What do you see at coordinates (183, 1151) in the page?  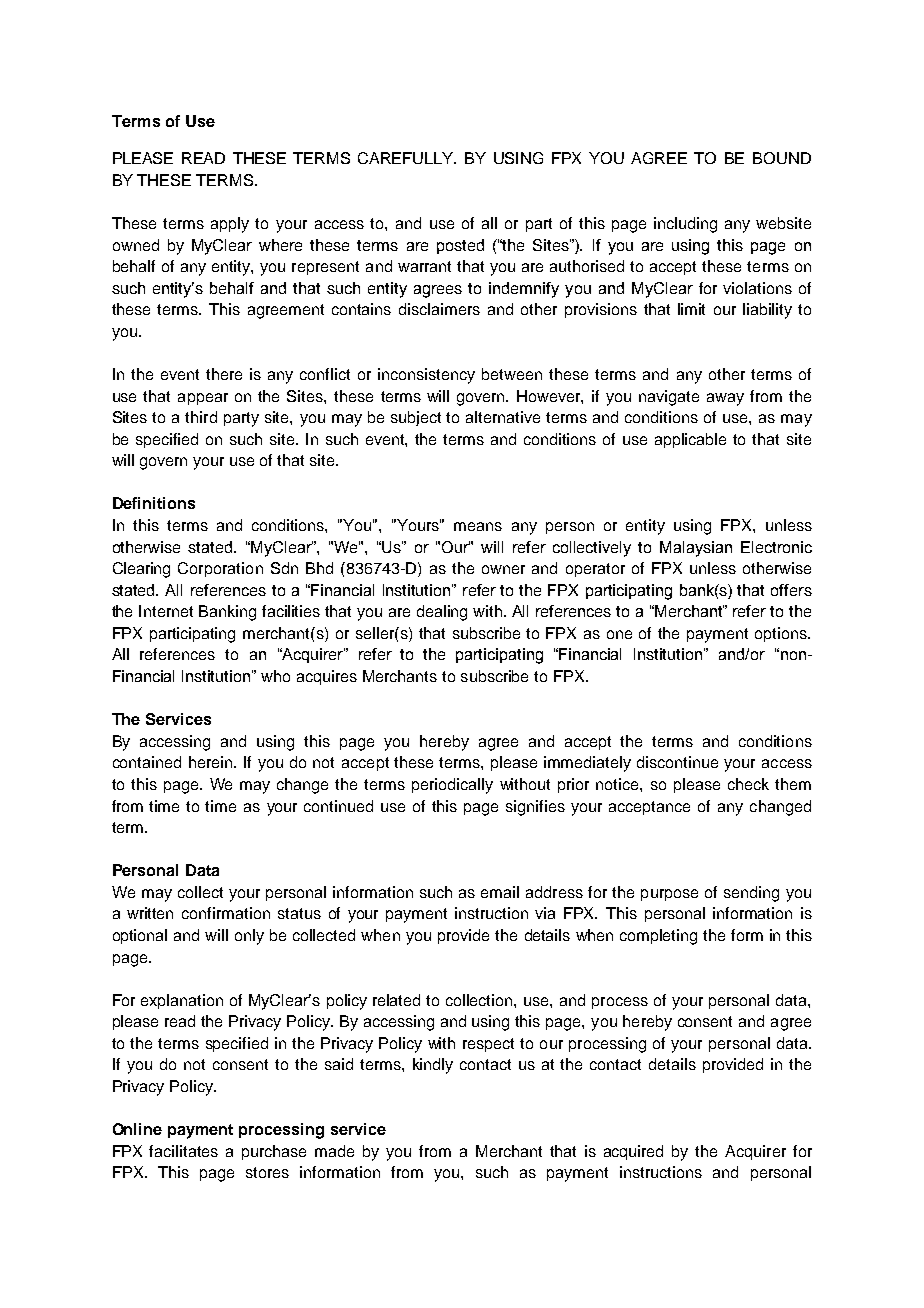 I see `facilitates` at bounding box center [183, 1151].
